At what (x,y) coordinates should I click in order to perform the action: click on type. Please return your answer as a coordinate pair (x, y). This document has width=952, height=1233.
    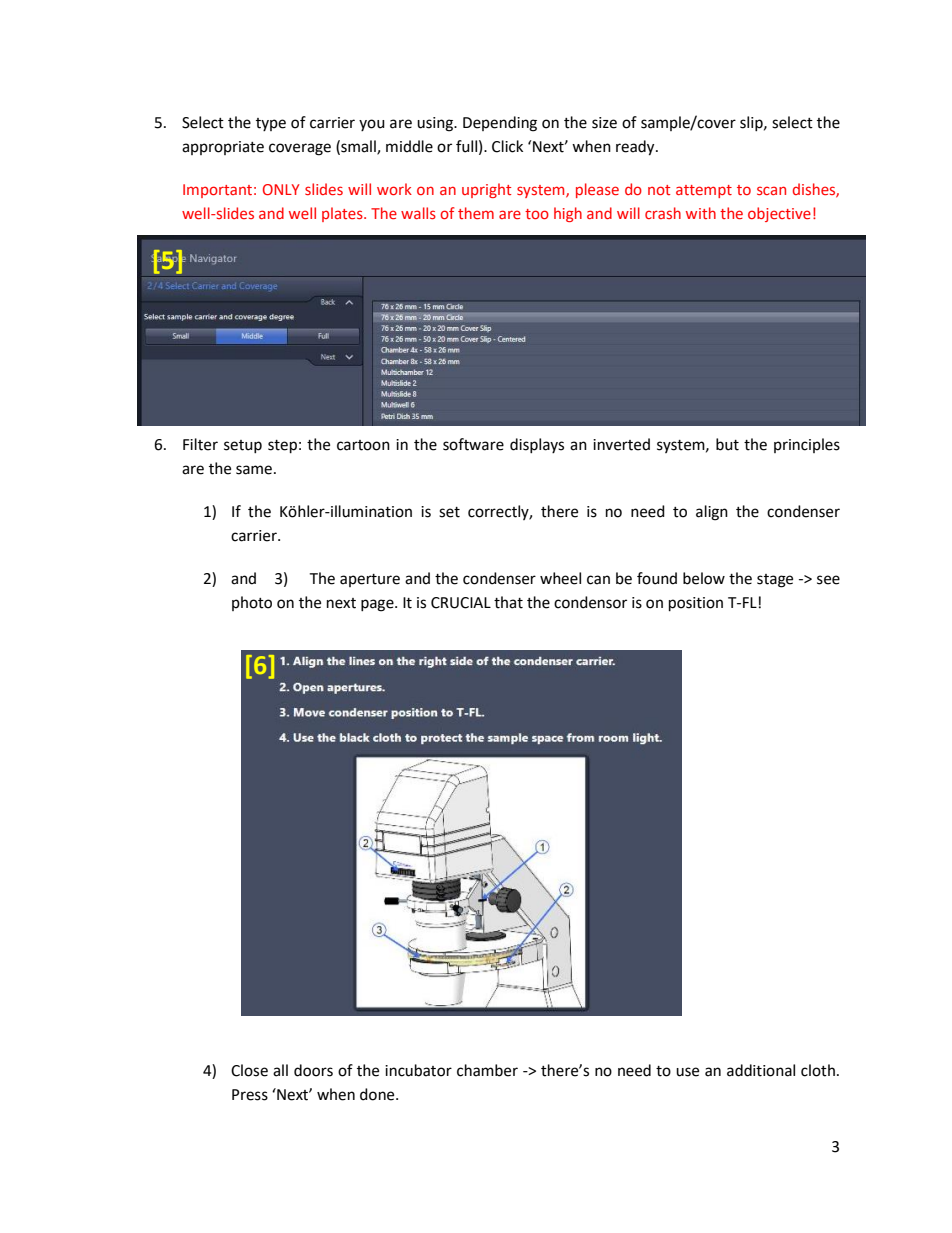
    Looking at the image, I should click on (271, 124).
